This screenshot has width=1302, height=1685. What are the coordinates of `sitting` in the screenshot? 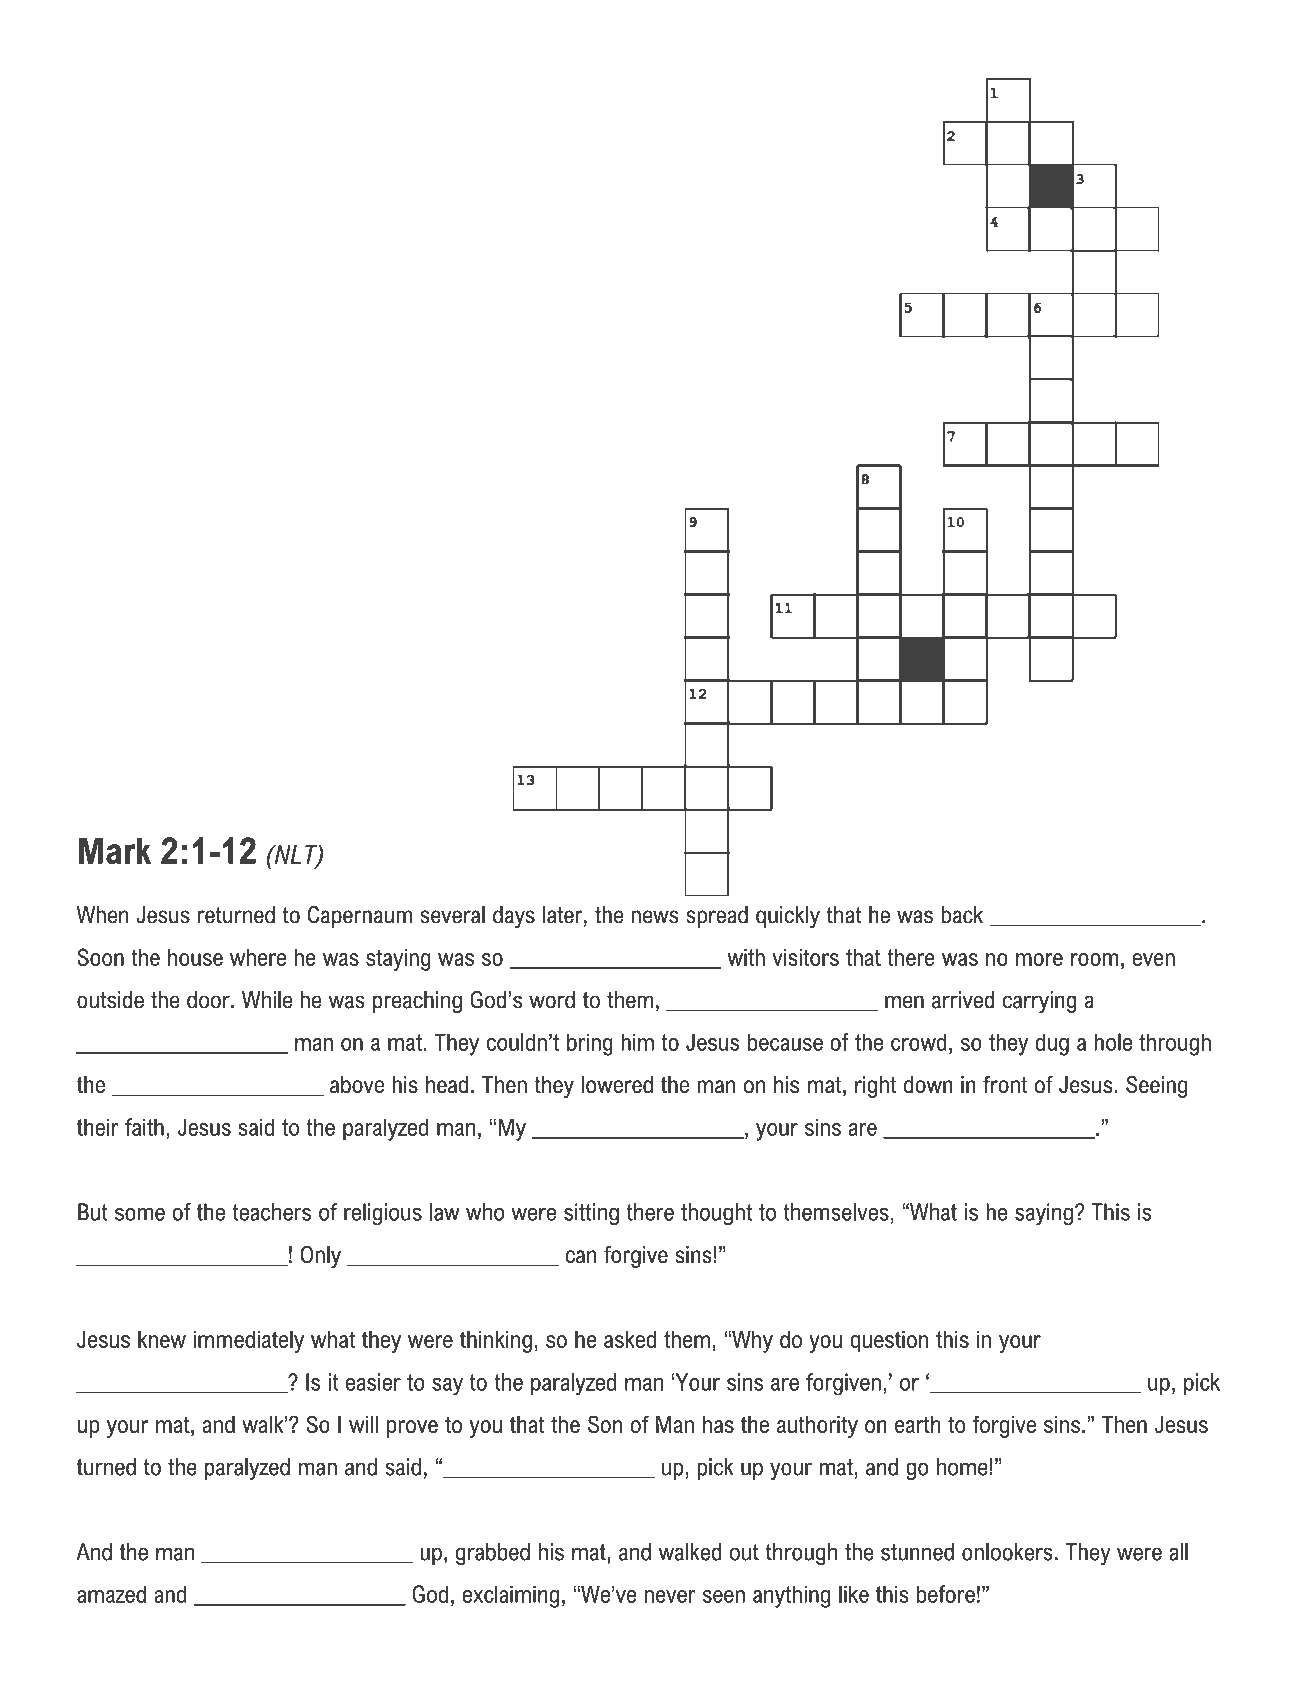 It's located at (591, 1214).
